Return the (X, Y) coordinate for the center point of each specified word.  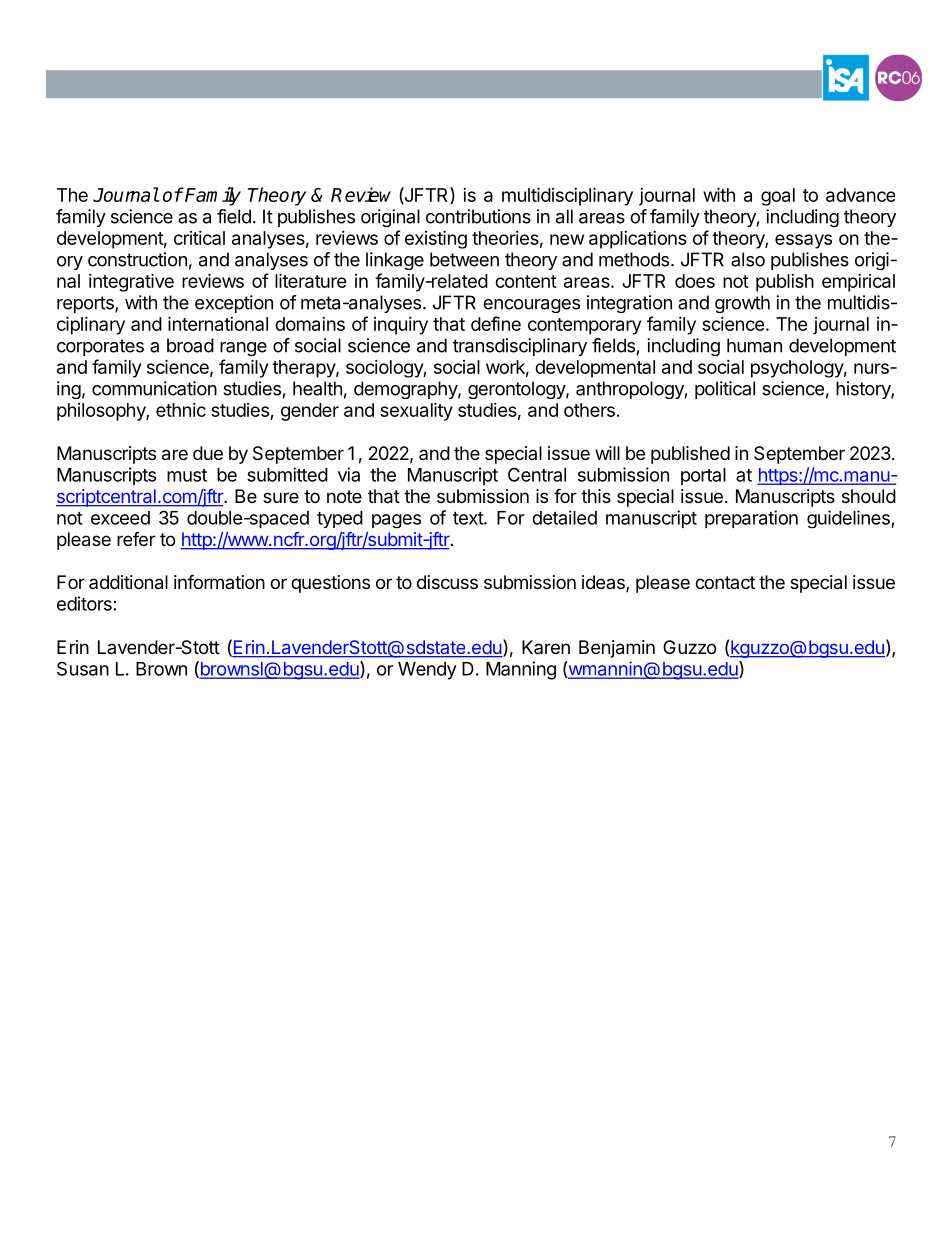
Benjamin (617, 649)
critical (199, 238)
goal (778, 197)
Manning (521, 670)
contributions (478, 216)
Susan (83, 668)
